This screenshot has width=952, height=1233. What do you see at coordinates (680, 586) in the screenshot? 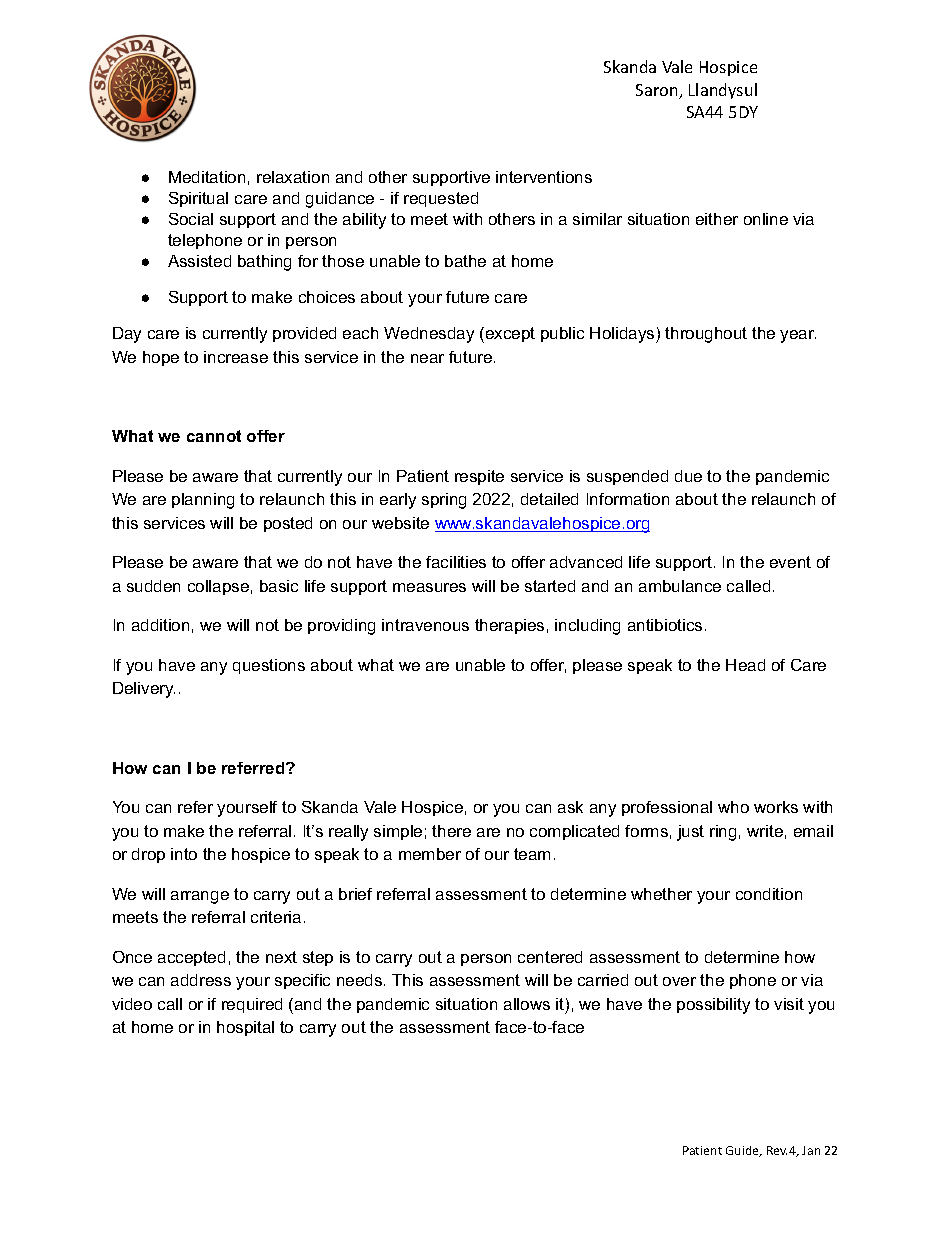
I see `ambulance` at bounding box center [680, 586].
